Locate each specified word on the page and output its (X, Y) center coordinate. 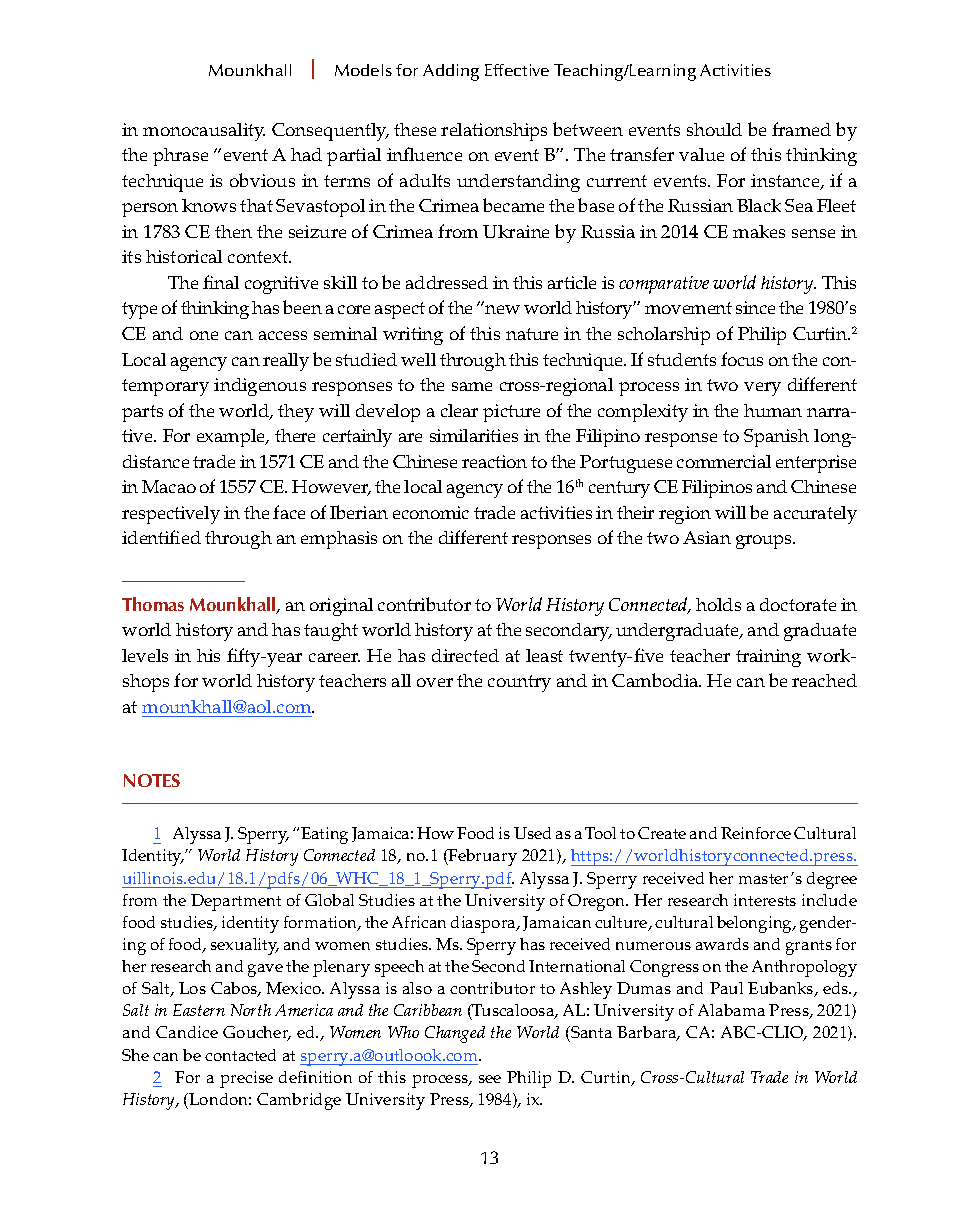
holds (718, 604)
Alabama (731, 1010)
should (714, 129)
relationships (494, 132)
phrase (180, 157)
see (490, 1079)
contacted (240, 1055)
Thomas (153, 604)
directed (465, 655)
